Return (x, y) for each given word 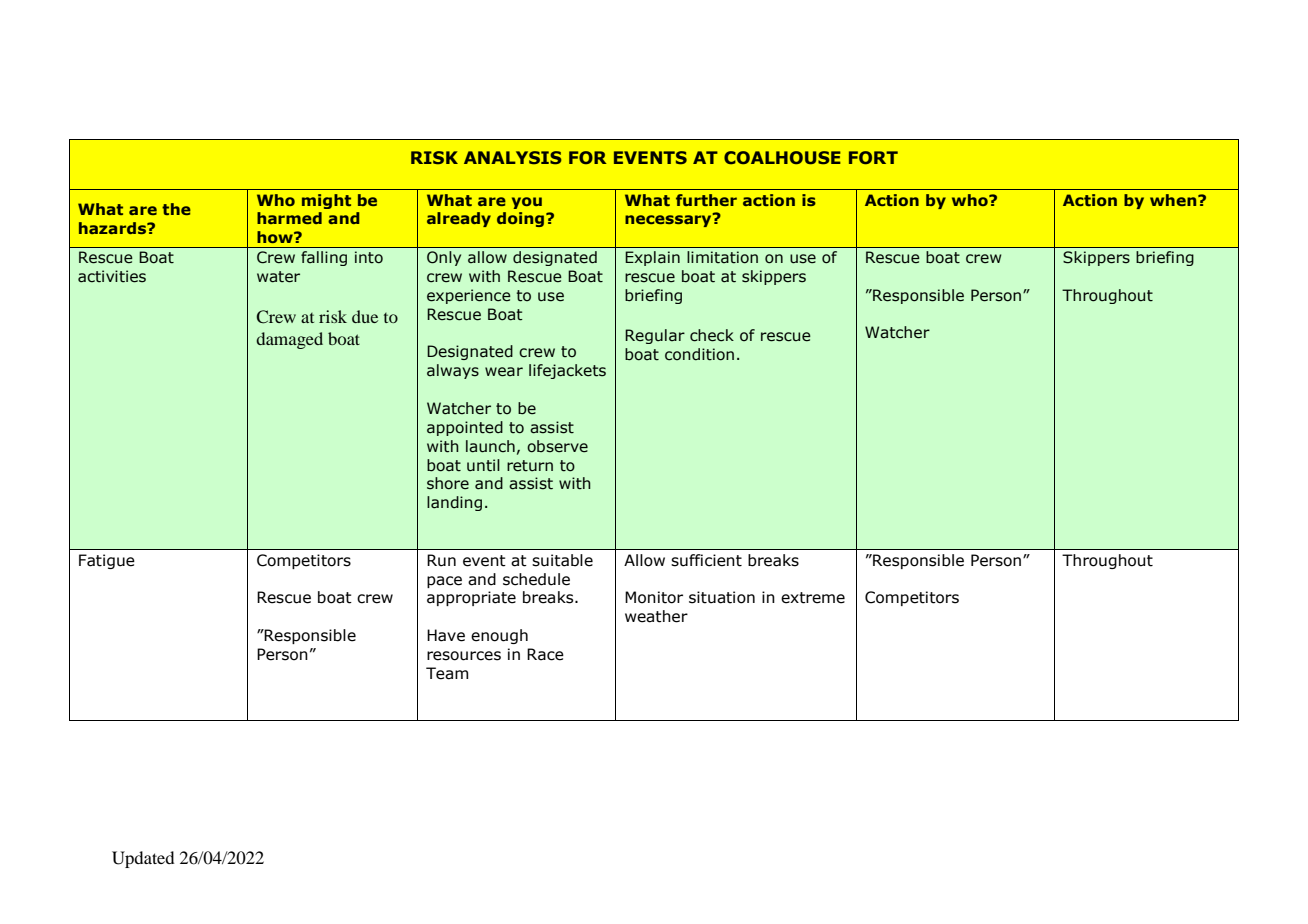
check (712, 335)
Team (447, 673)
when (1174, 200)
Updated (143, 859)
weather (656, 616)
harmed (289, 218)
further (706, 200)
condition (699, 354)
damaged (289, 340)
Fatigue (107, 561)
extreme (813, 598)
